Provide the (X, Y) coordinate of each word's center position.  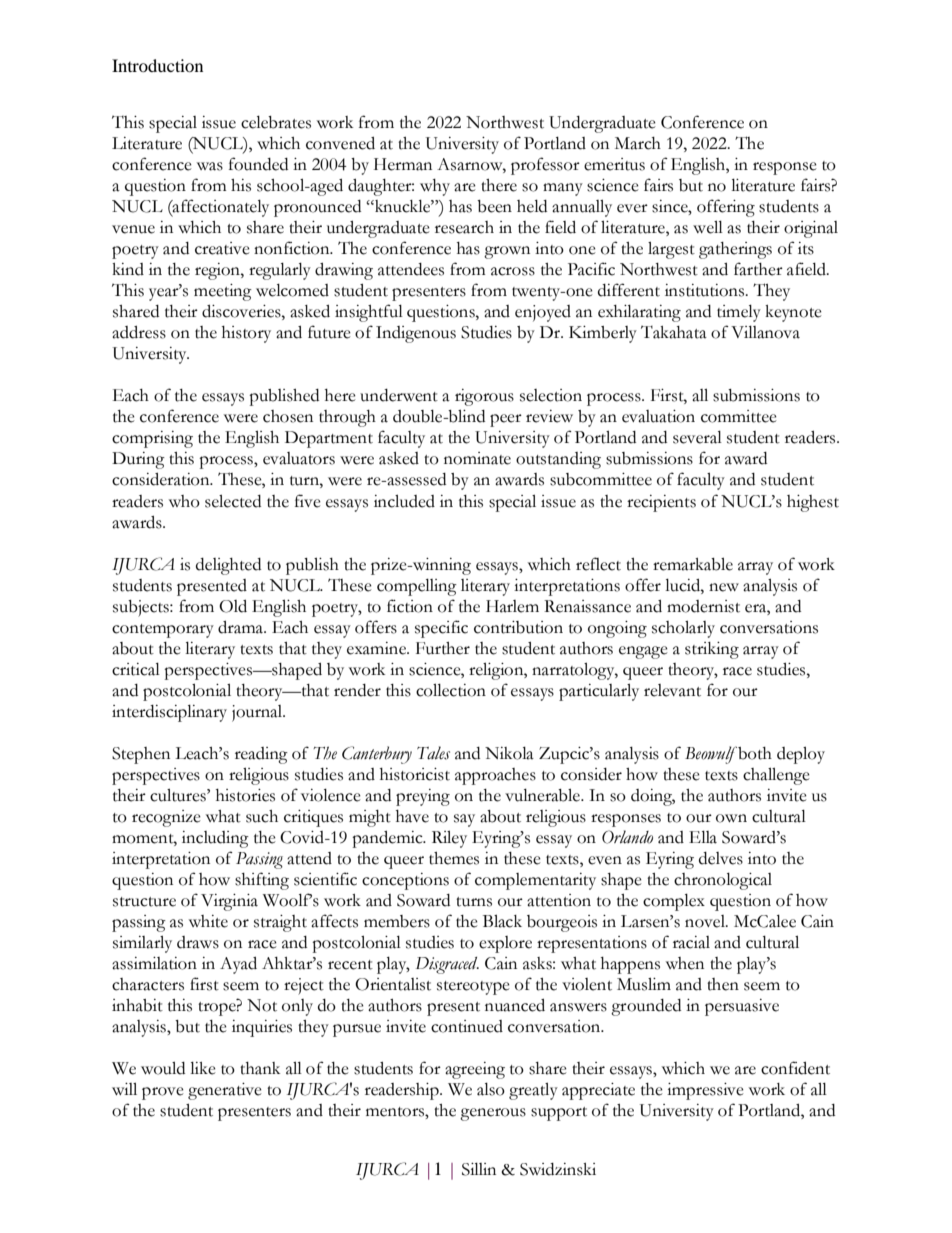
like (203, 1068)
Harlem (512, 606)
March (638, 143)
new (724, 587)
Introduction (157, 65)
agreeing (475, 1070)
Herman (403, 164)
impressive (705, 1091)
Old (233, 606)
